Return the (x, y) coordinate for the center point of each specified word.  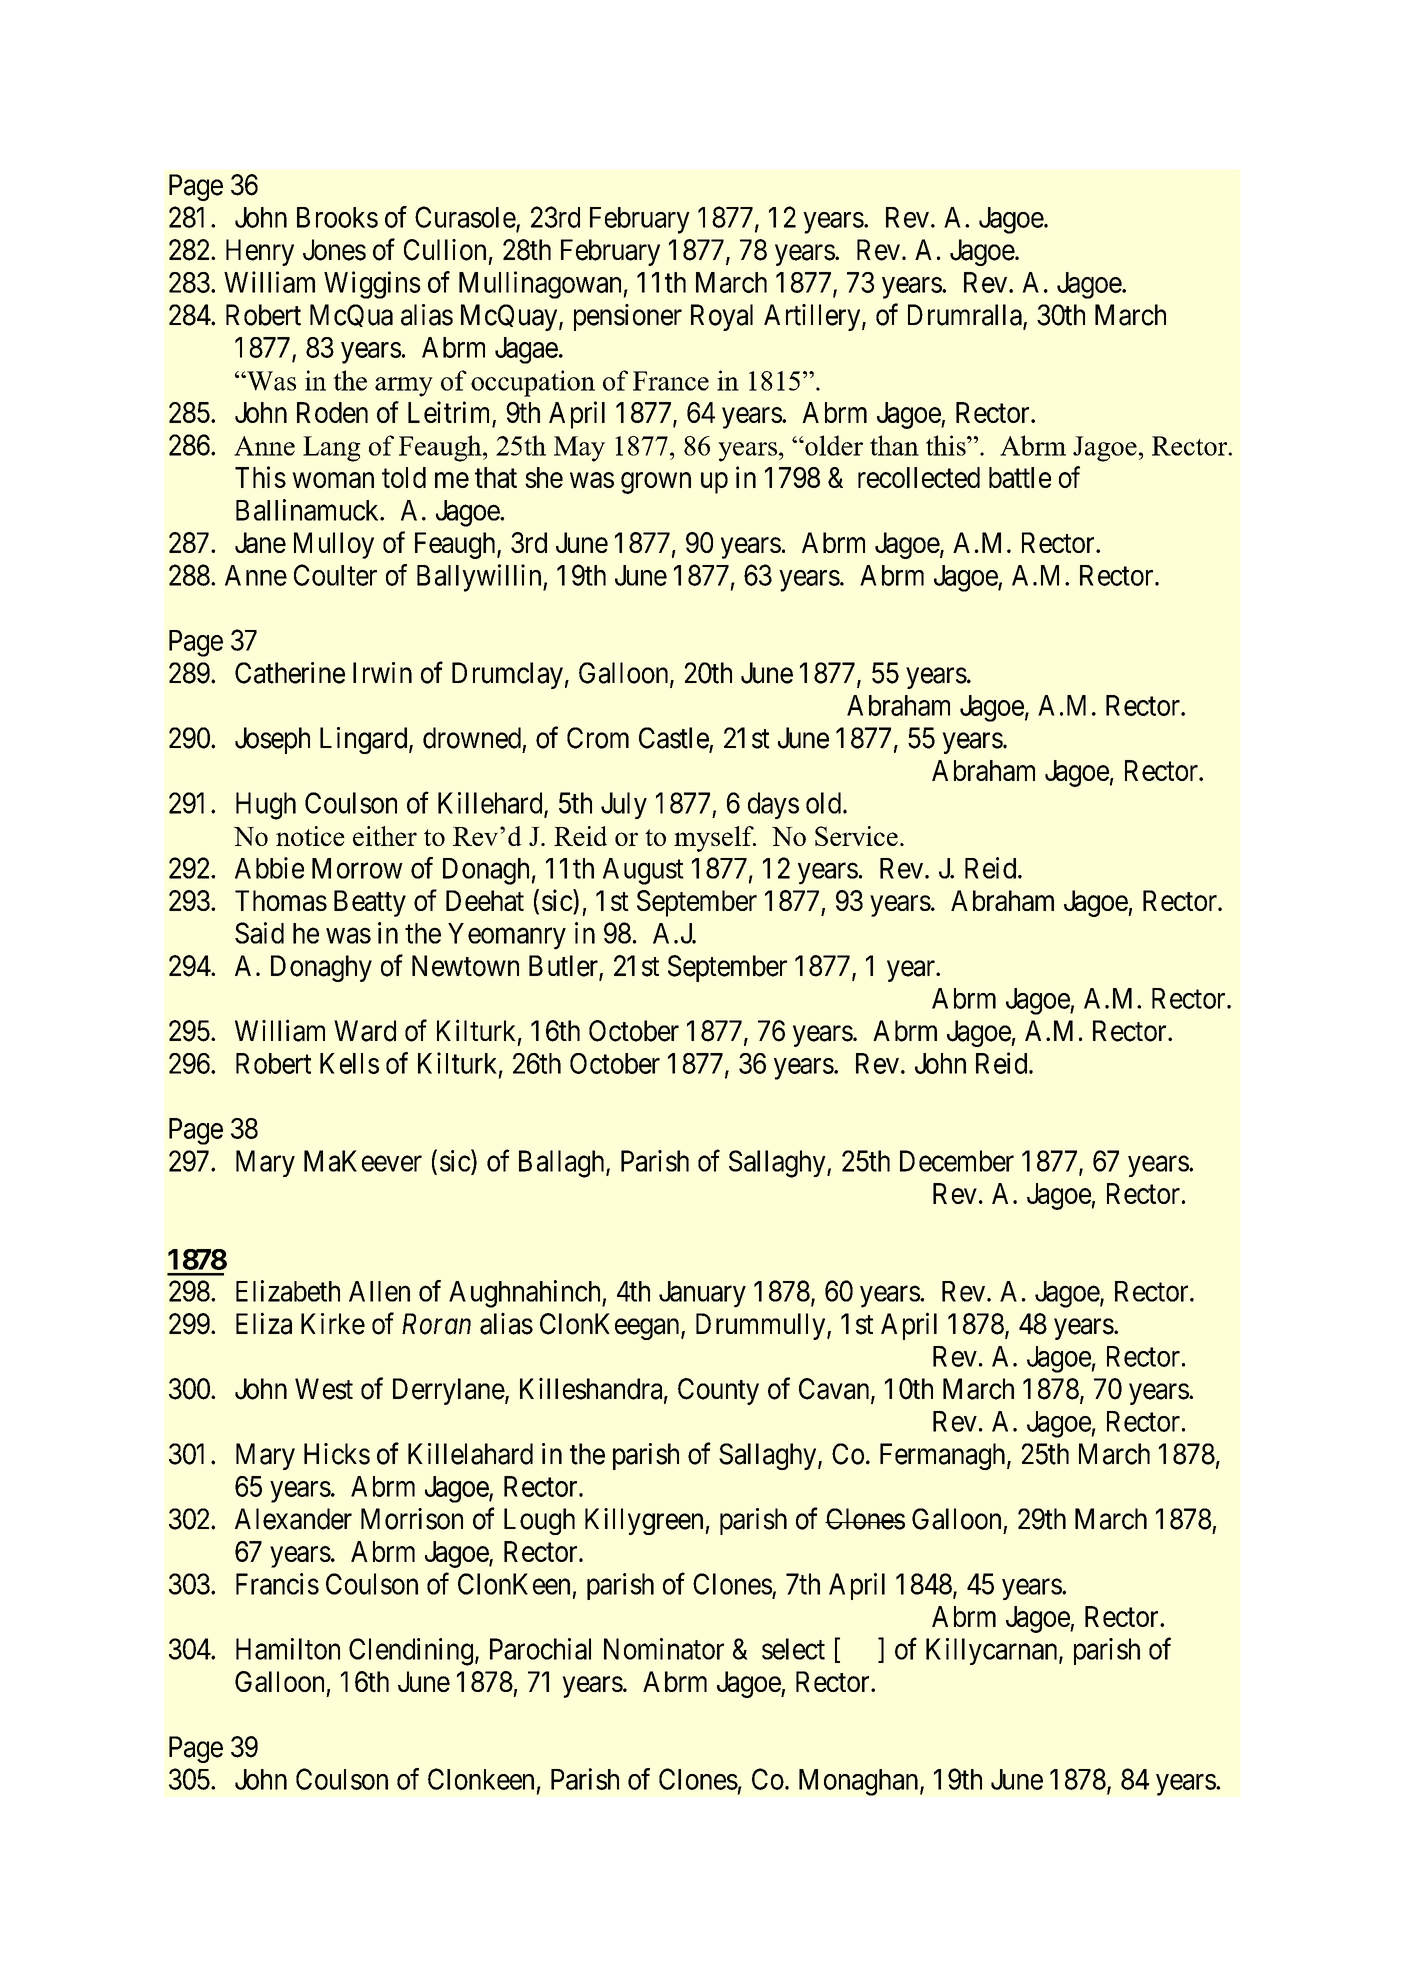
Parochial (540, 1649)
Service (856, 836)
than (894, 445)
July (624, 805)
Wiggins (372, 285)
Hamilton (288, 1649)
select (793, 1649)
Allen (379, 1291)
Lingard (365, 740)
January (702, 1294)
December (957, 1161)
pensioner (628, 317)
